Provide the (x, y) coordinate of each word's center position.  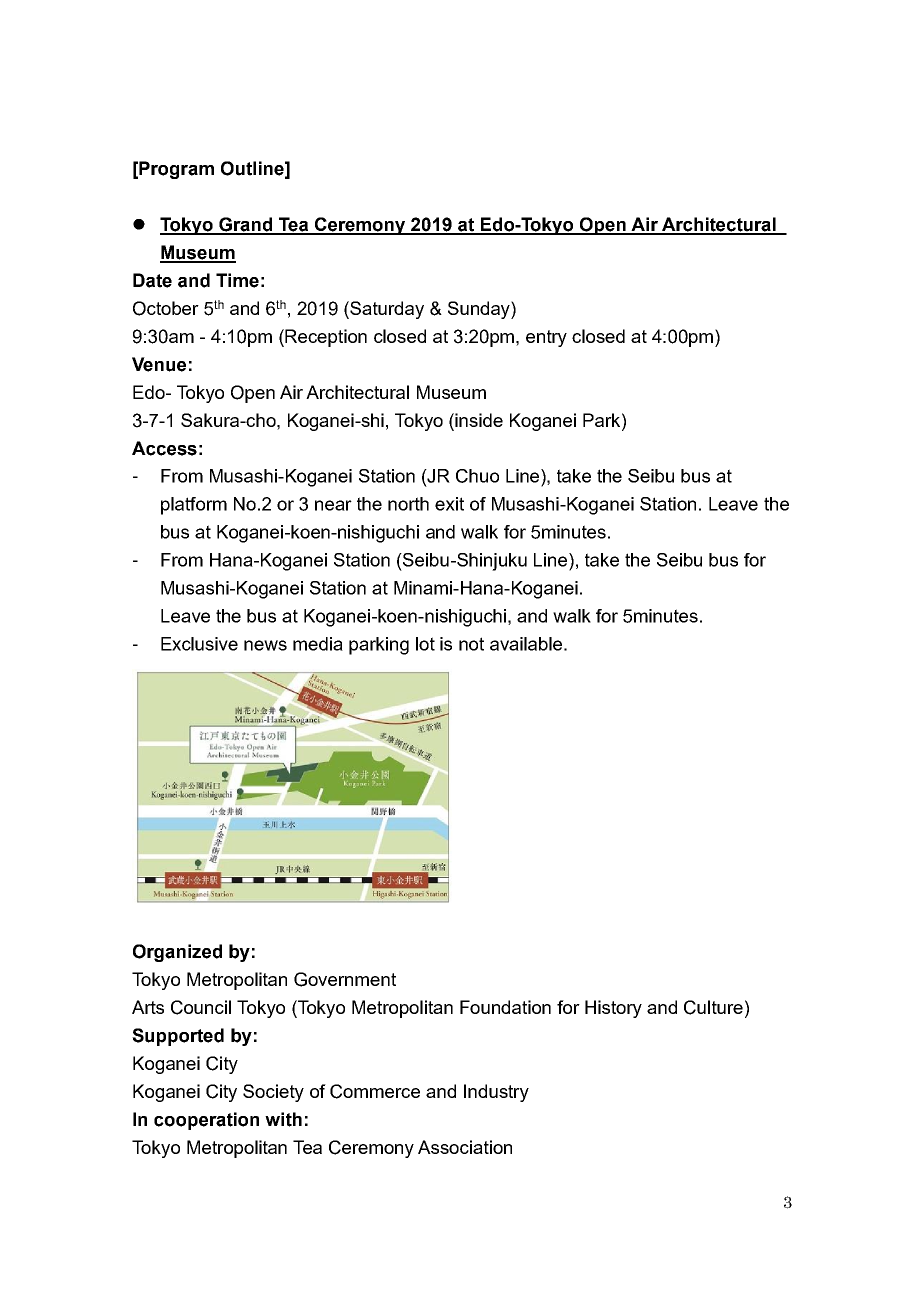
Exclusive (199, 644)
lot (425, 644)
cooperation (206, 1121)
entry (546, 338)
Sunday (480, 310)
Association (465, 1147)
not (471, 644)
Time (237, 280)
